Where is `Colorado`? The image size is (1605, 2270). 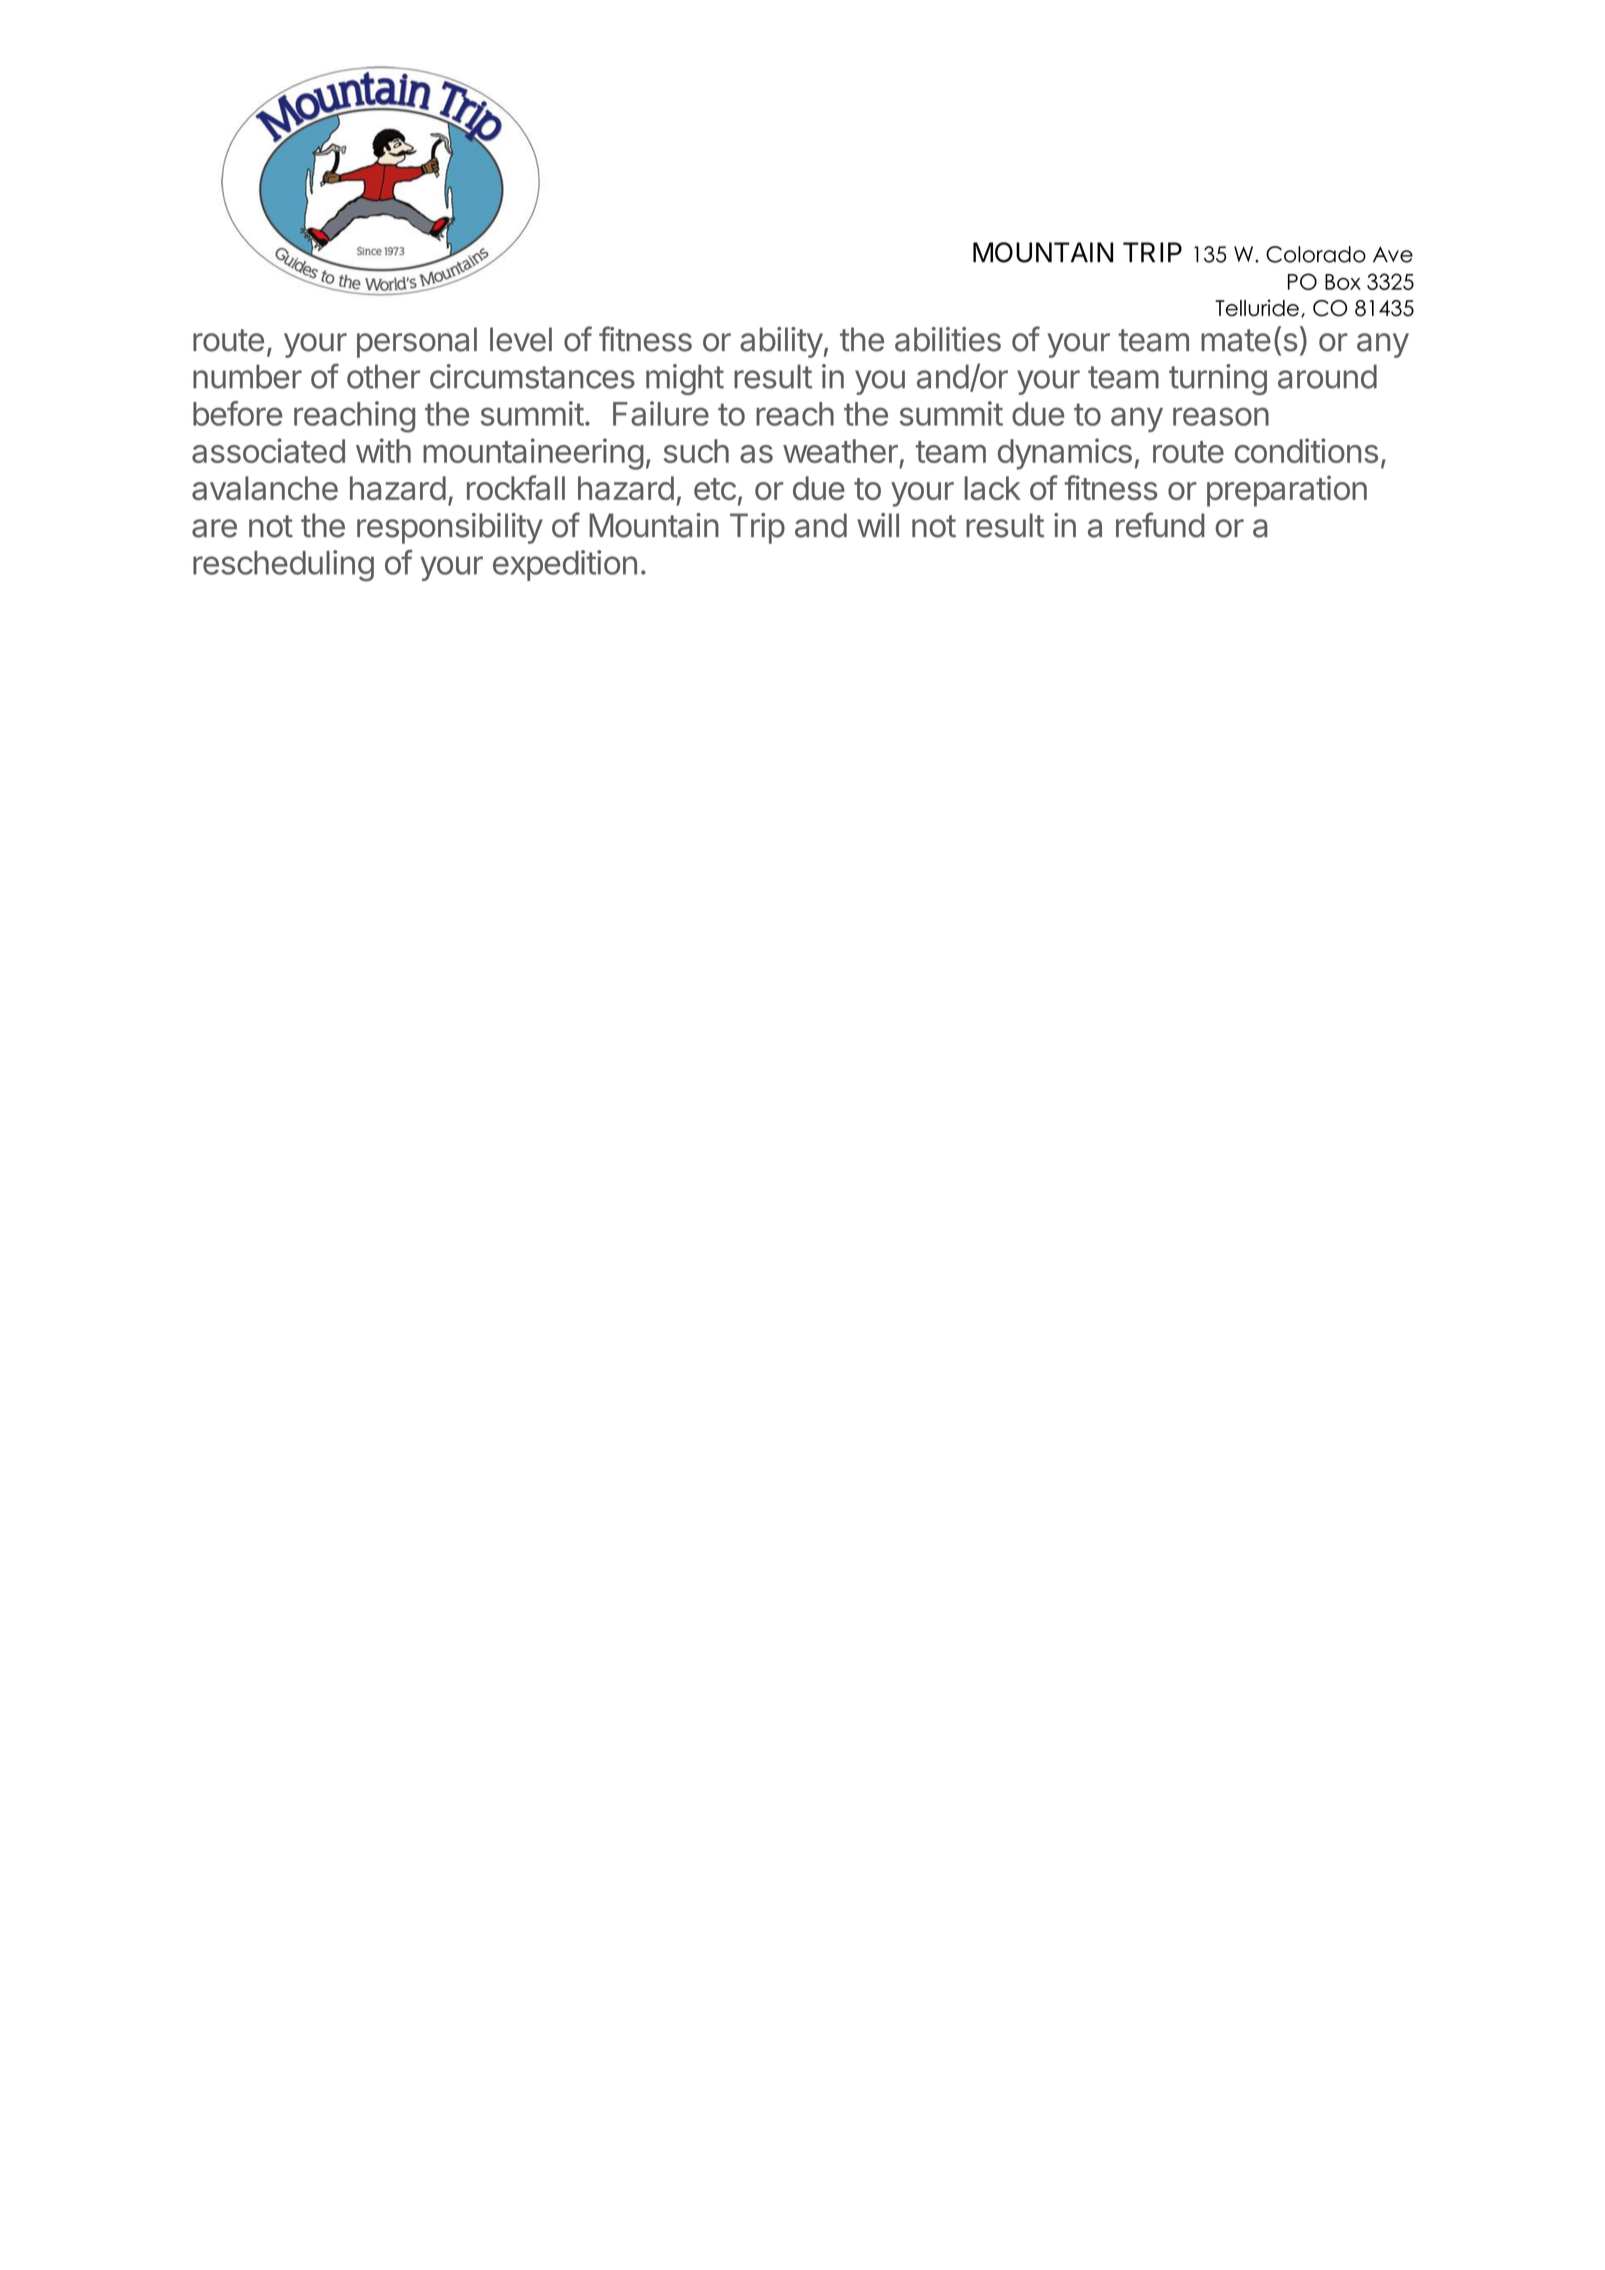
Colorado is located at coordinates (1316, 254).
